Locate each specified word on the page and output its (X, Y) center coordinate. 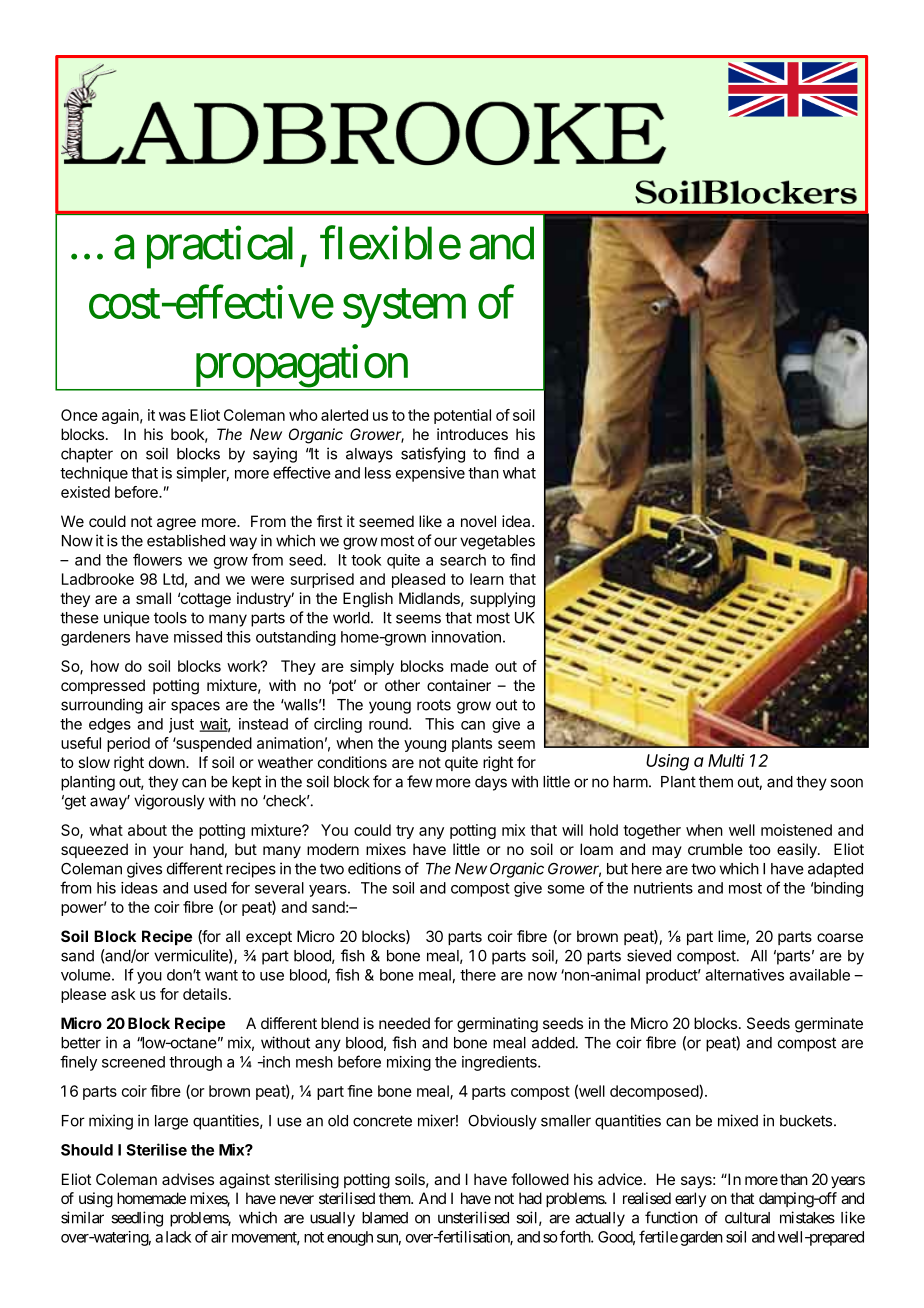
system (404, 309)
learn (487, 579)
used (210, 888)
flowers (157, 559)
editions (374, 868)
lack (178, 1237)
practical (220, 247)
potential (462, 416)
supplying (502, 600)
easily (798, 851)
